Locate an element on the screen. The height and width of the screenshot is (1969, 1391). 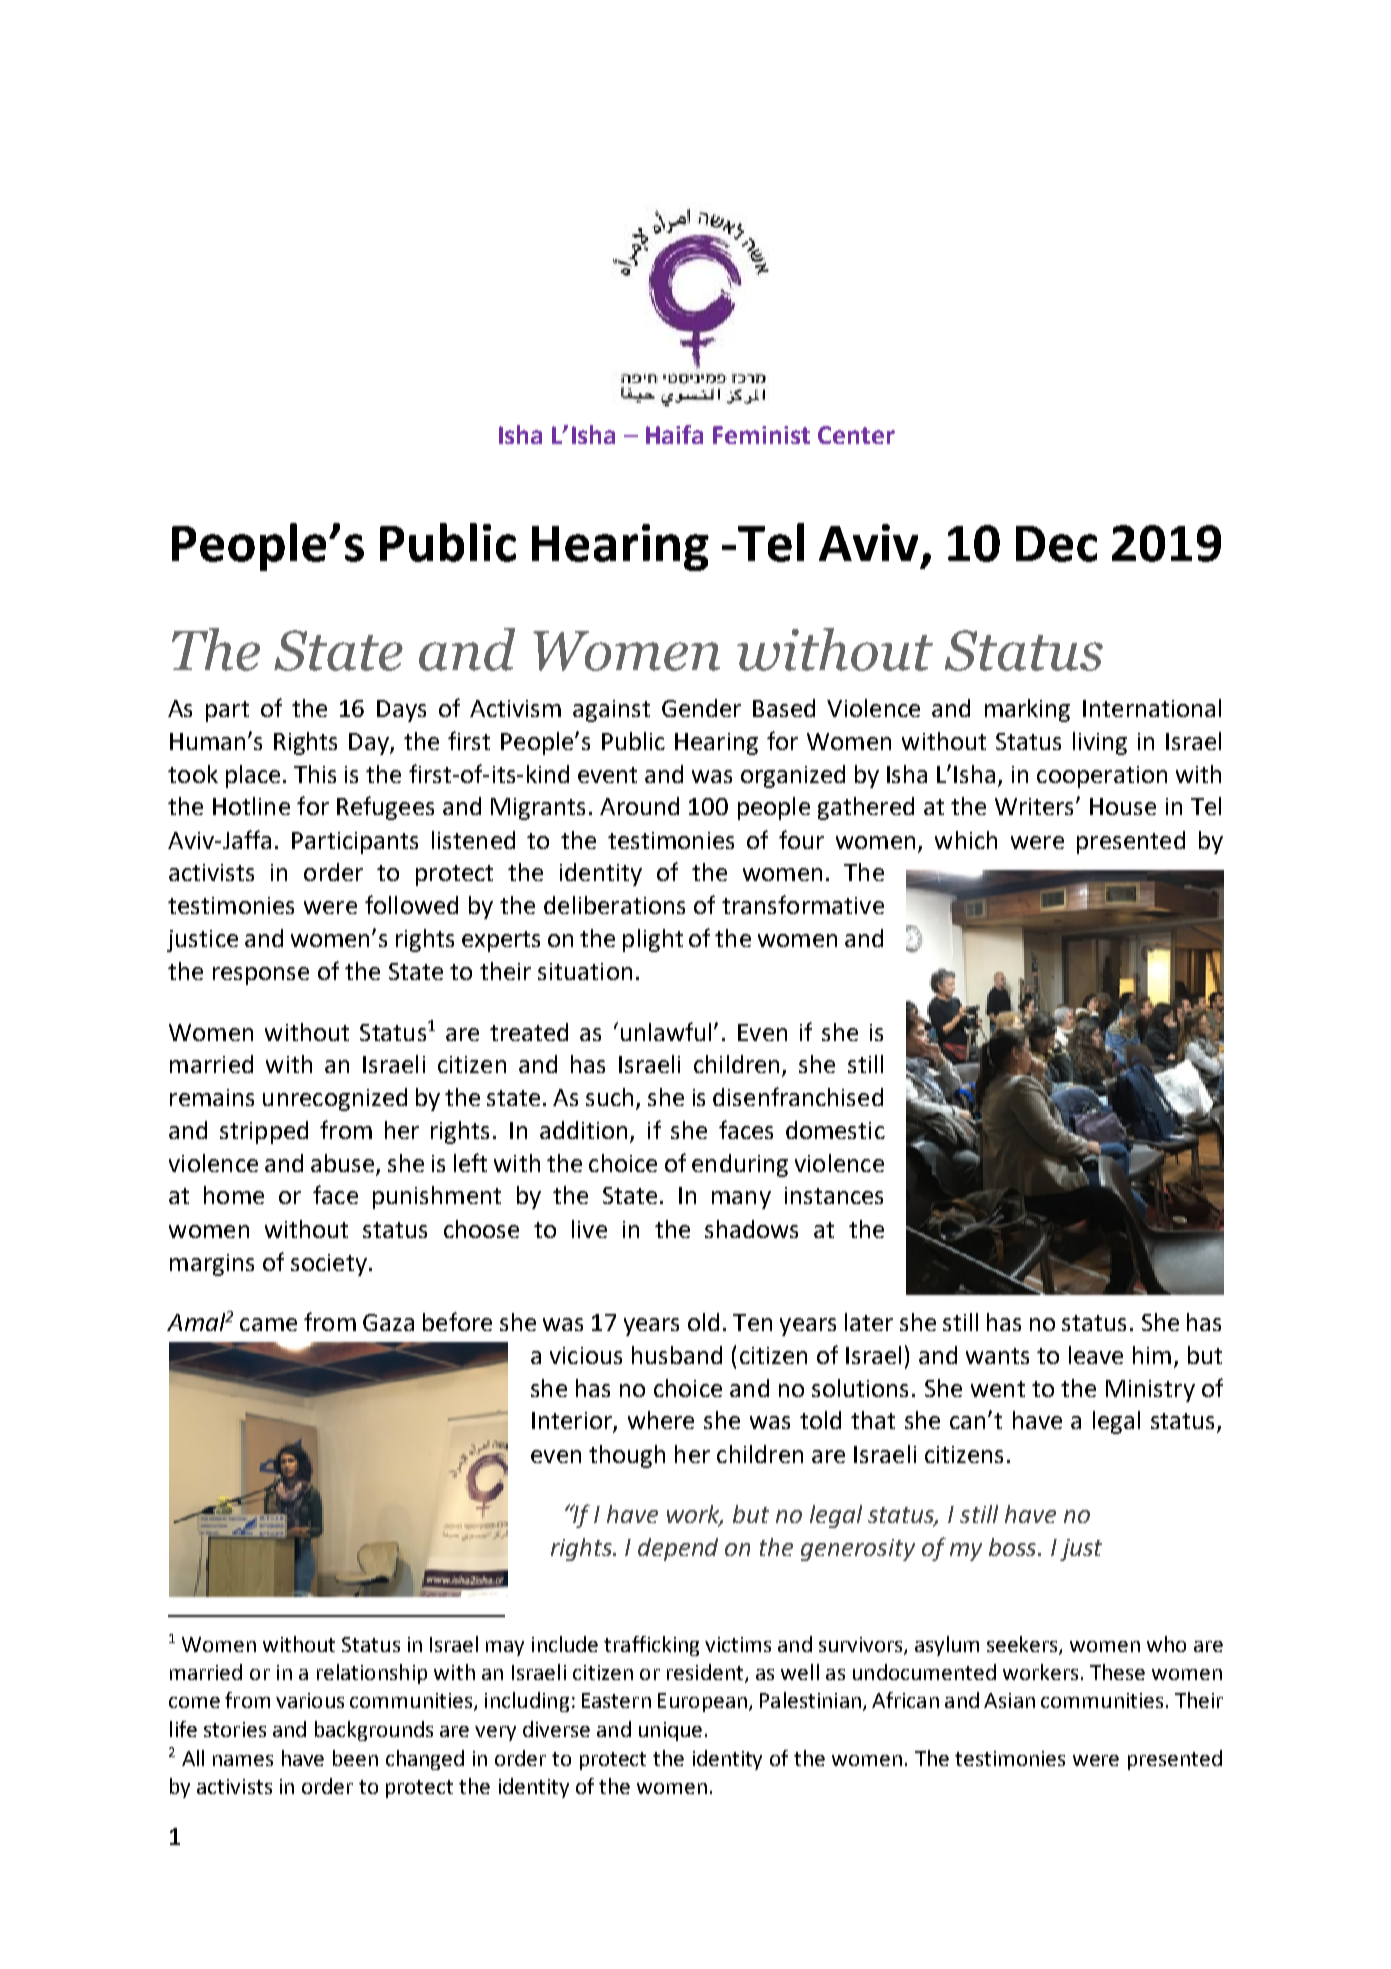
such is located at coordinates (609, 1097).
